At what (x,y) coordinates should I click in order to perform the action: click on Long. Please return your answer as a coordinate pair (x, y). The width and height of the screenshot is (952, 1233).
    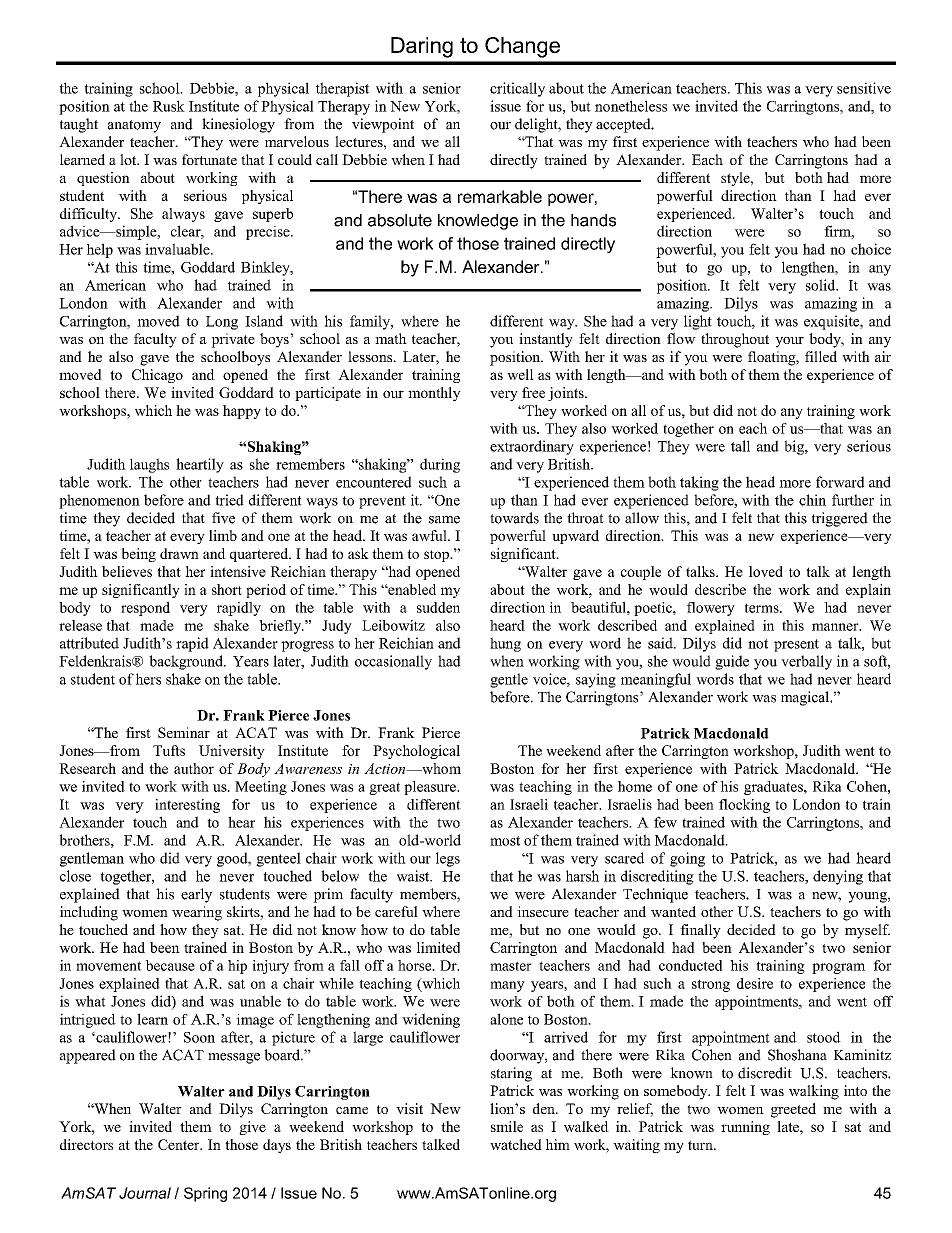
    Looking at the image, I should click on (222, 323).
